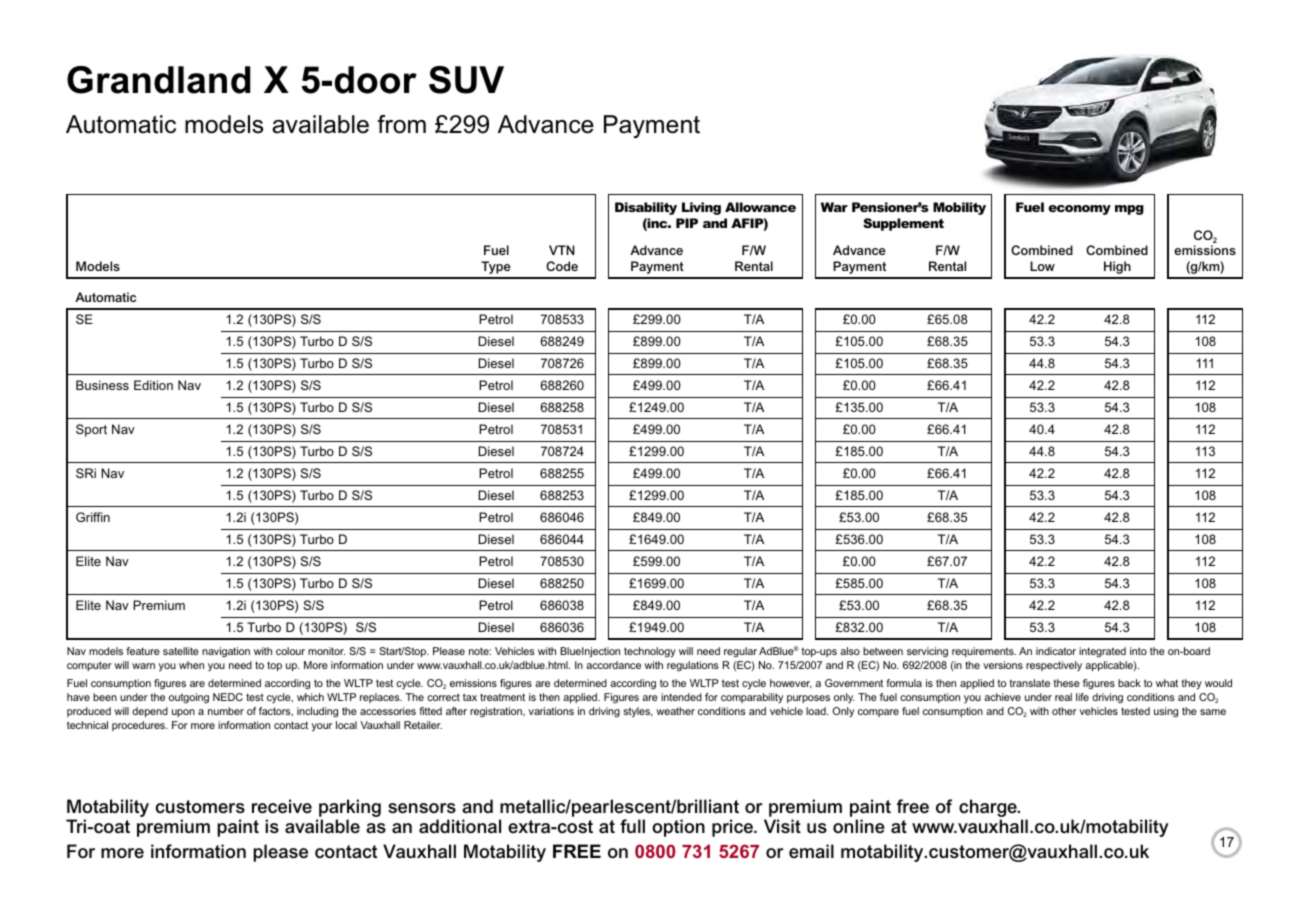 The image size is (1308, 924). I want to click on Edition, so click(153, 385).
